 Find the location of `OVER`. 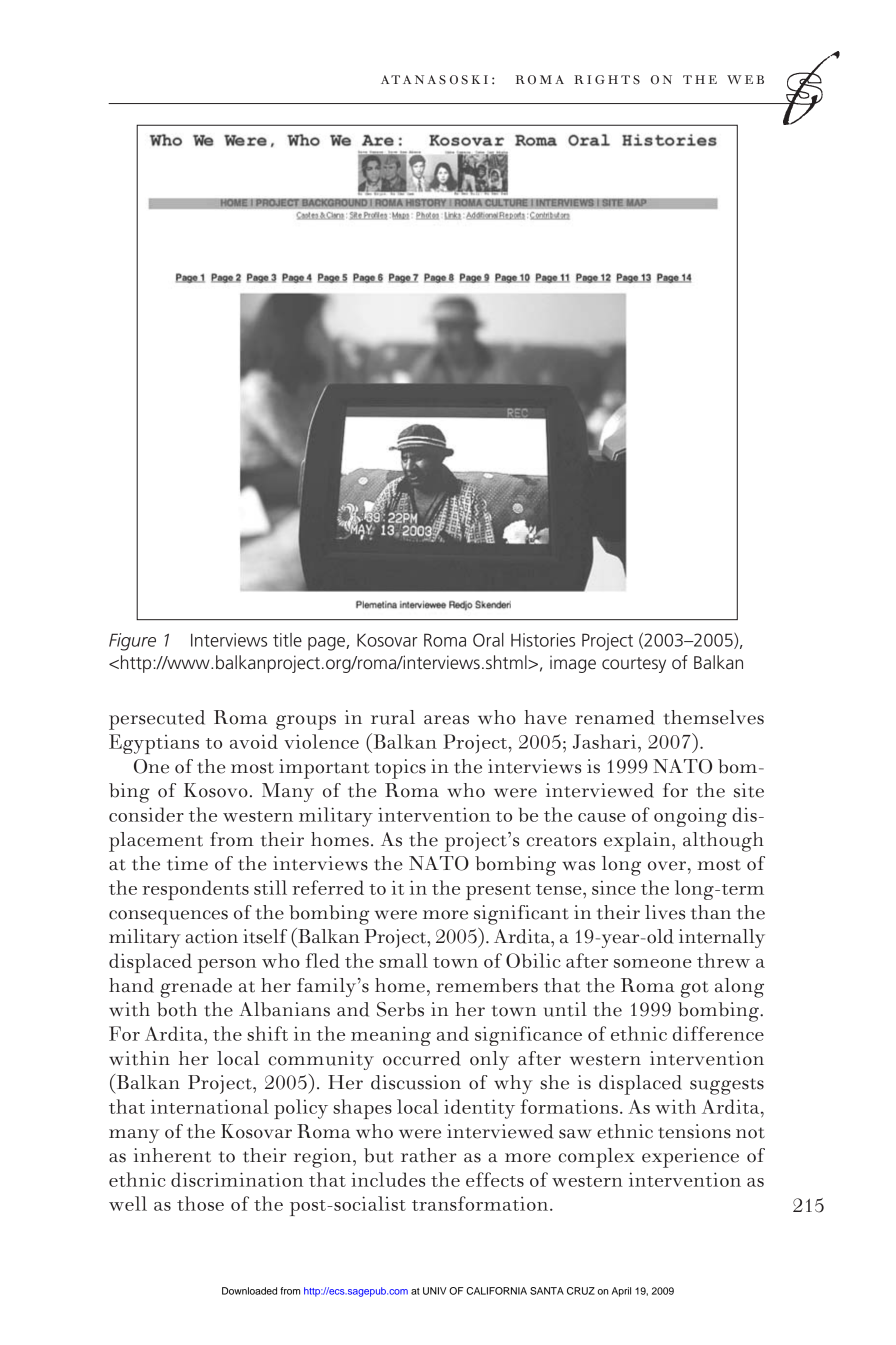

OVER is located at coordinates (668, 866).
